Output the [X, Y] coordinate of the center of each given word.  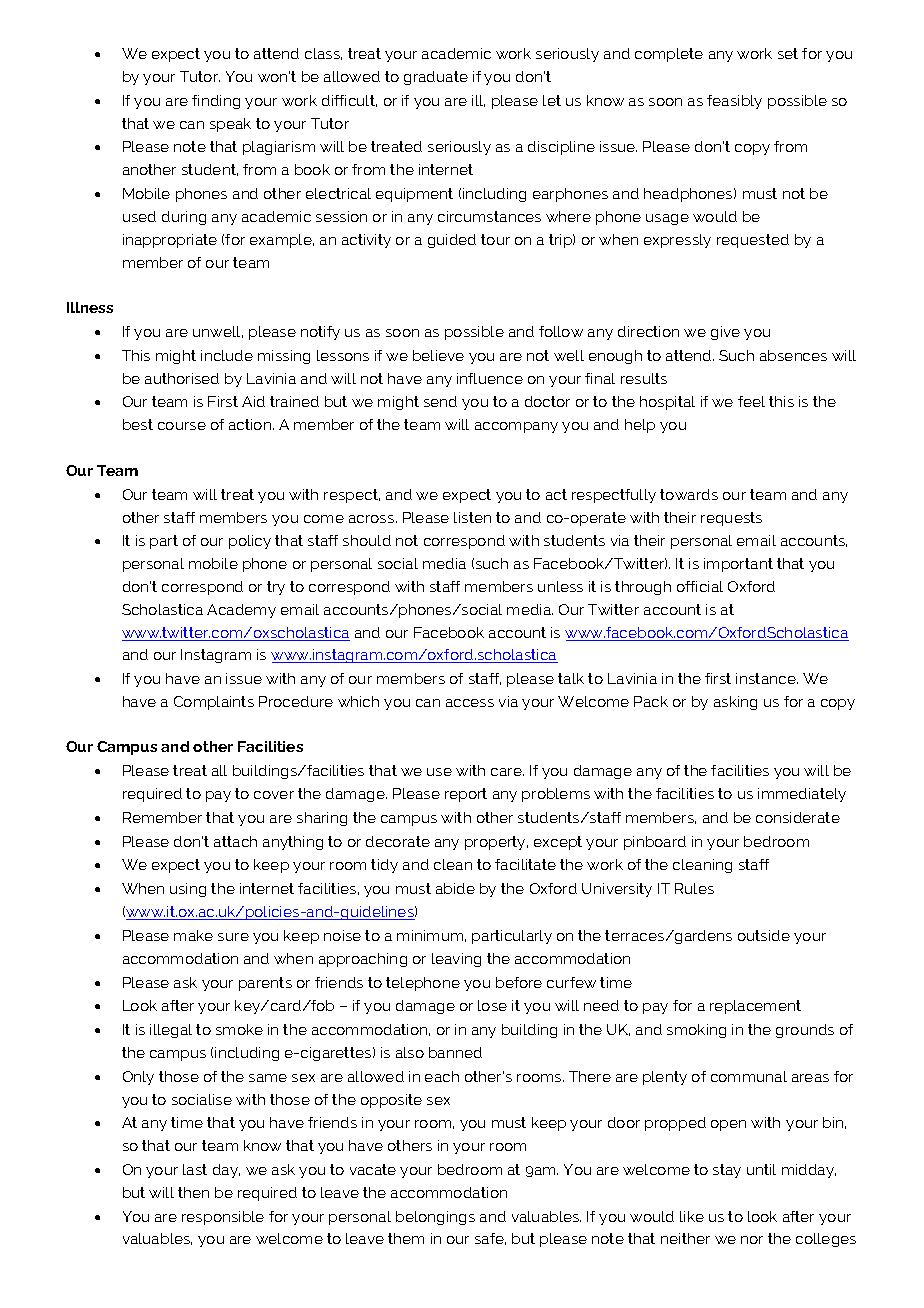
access [470, 703]
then [193, 1192]
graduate [436, 78]
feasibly [734, 102]
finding [216, 102]
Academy [241, 611]
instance [767, 678]
